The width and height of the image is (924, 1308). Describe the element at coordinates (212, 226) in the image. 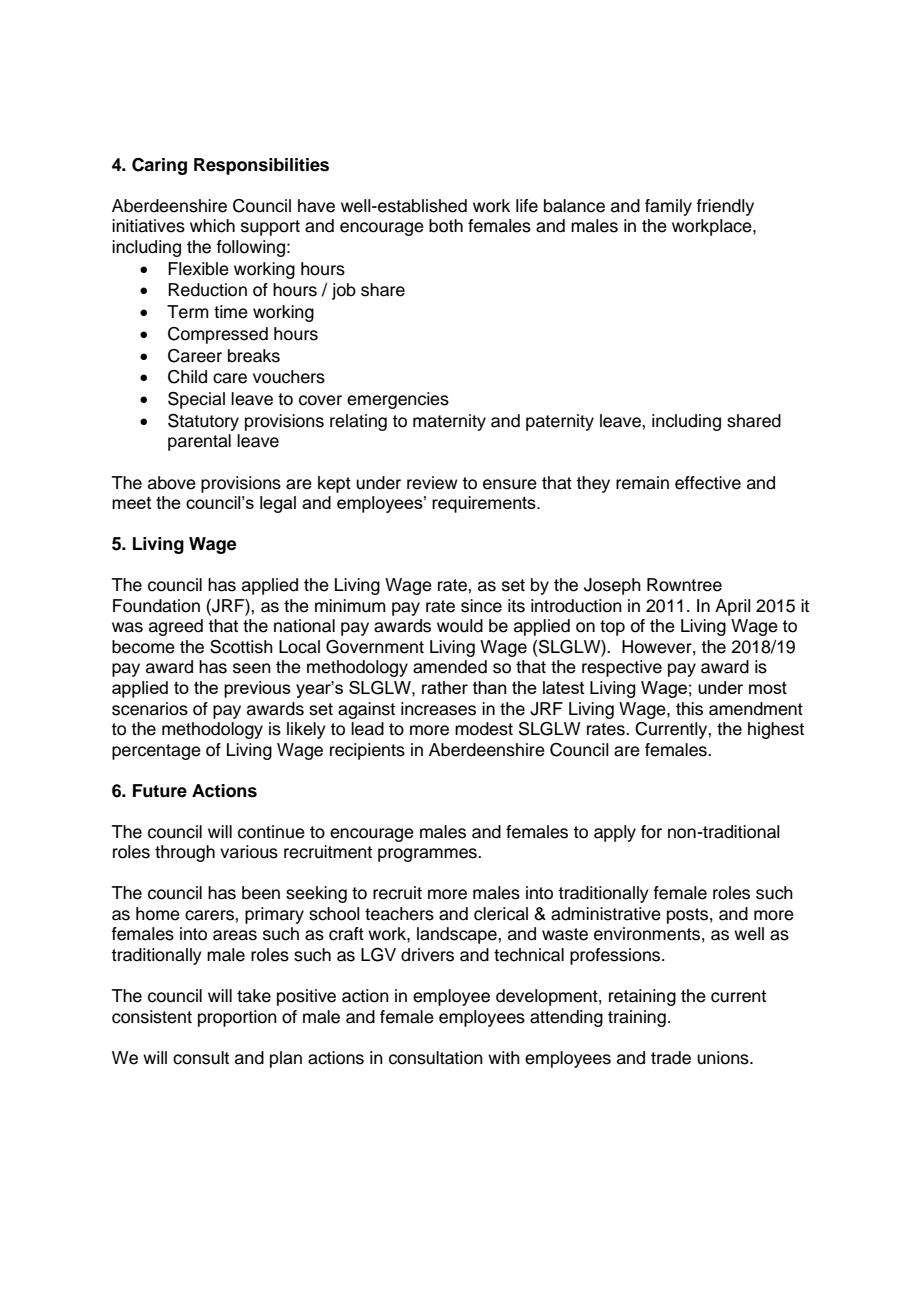

I see `which` at that location.
